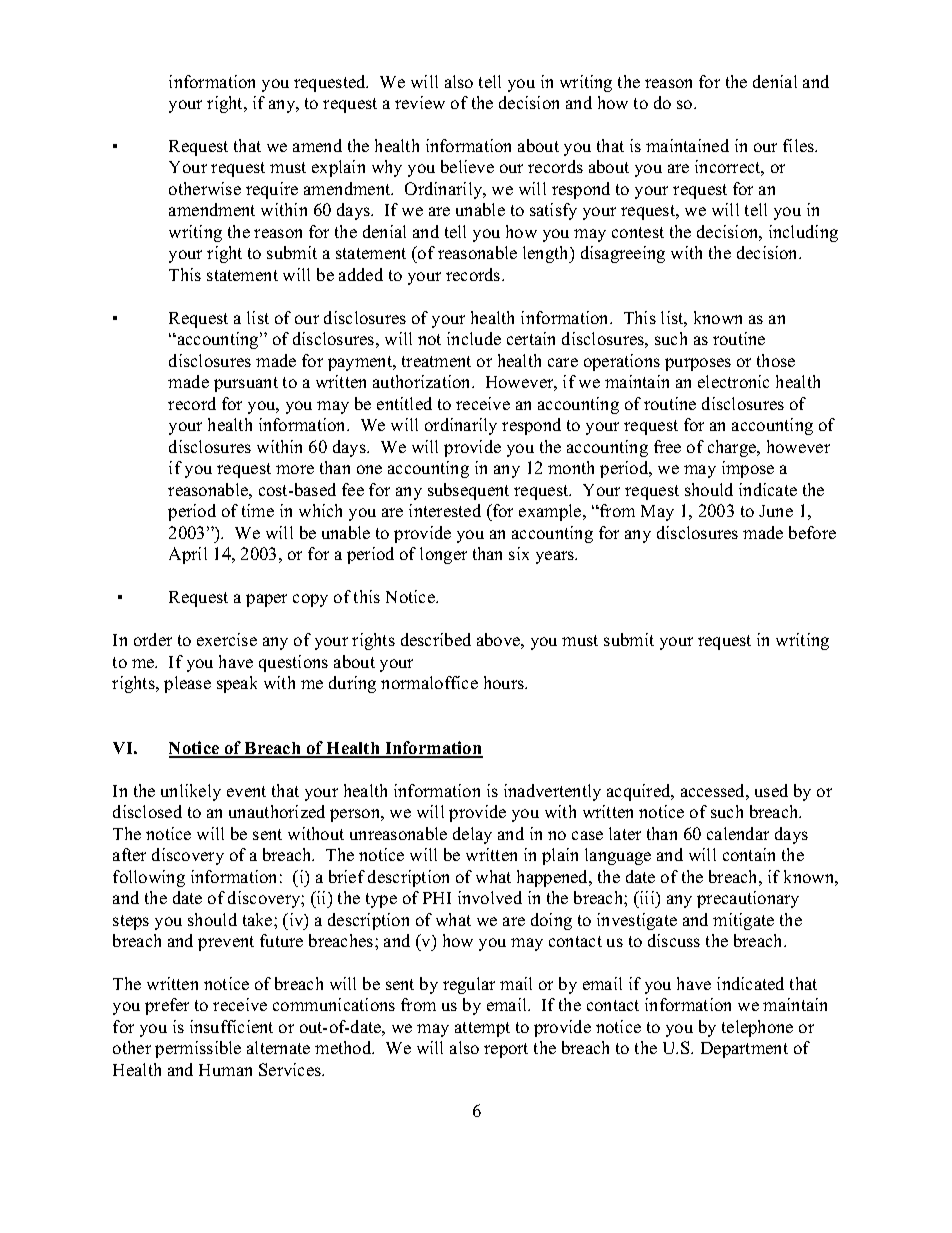  I want to click on include, so click(474, 338).
